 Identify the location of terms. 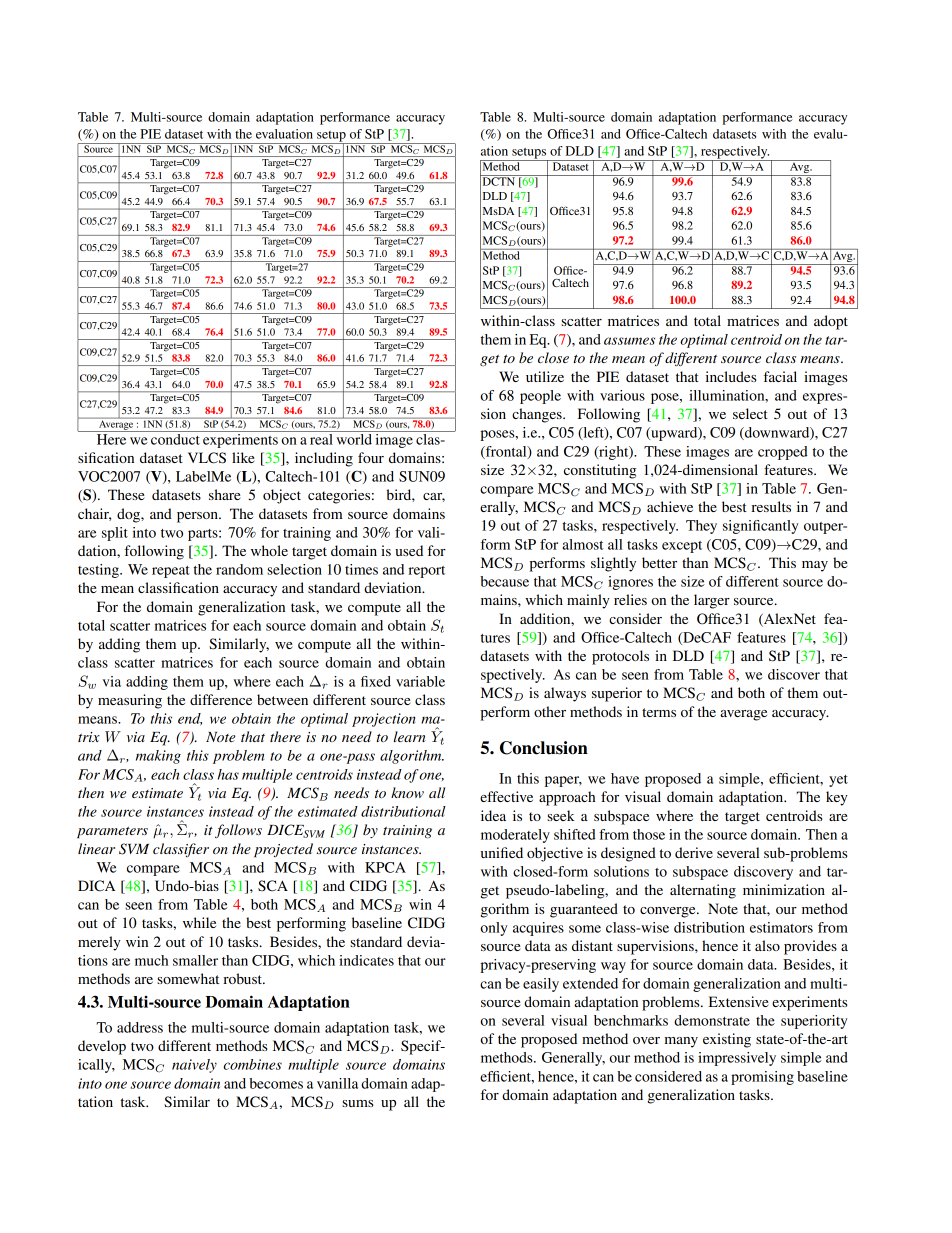
(659, 712).
